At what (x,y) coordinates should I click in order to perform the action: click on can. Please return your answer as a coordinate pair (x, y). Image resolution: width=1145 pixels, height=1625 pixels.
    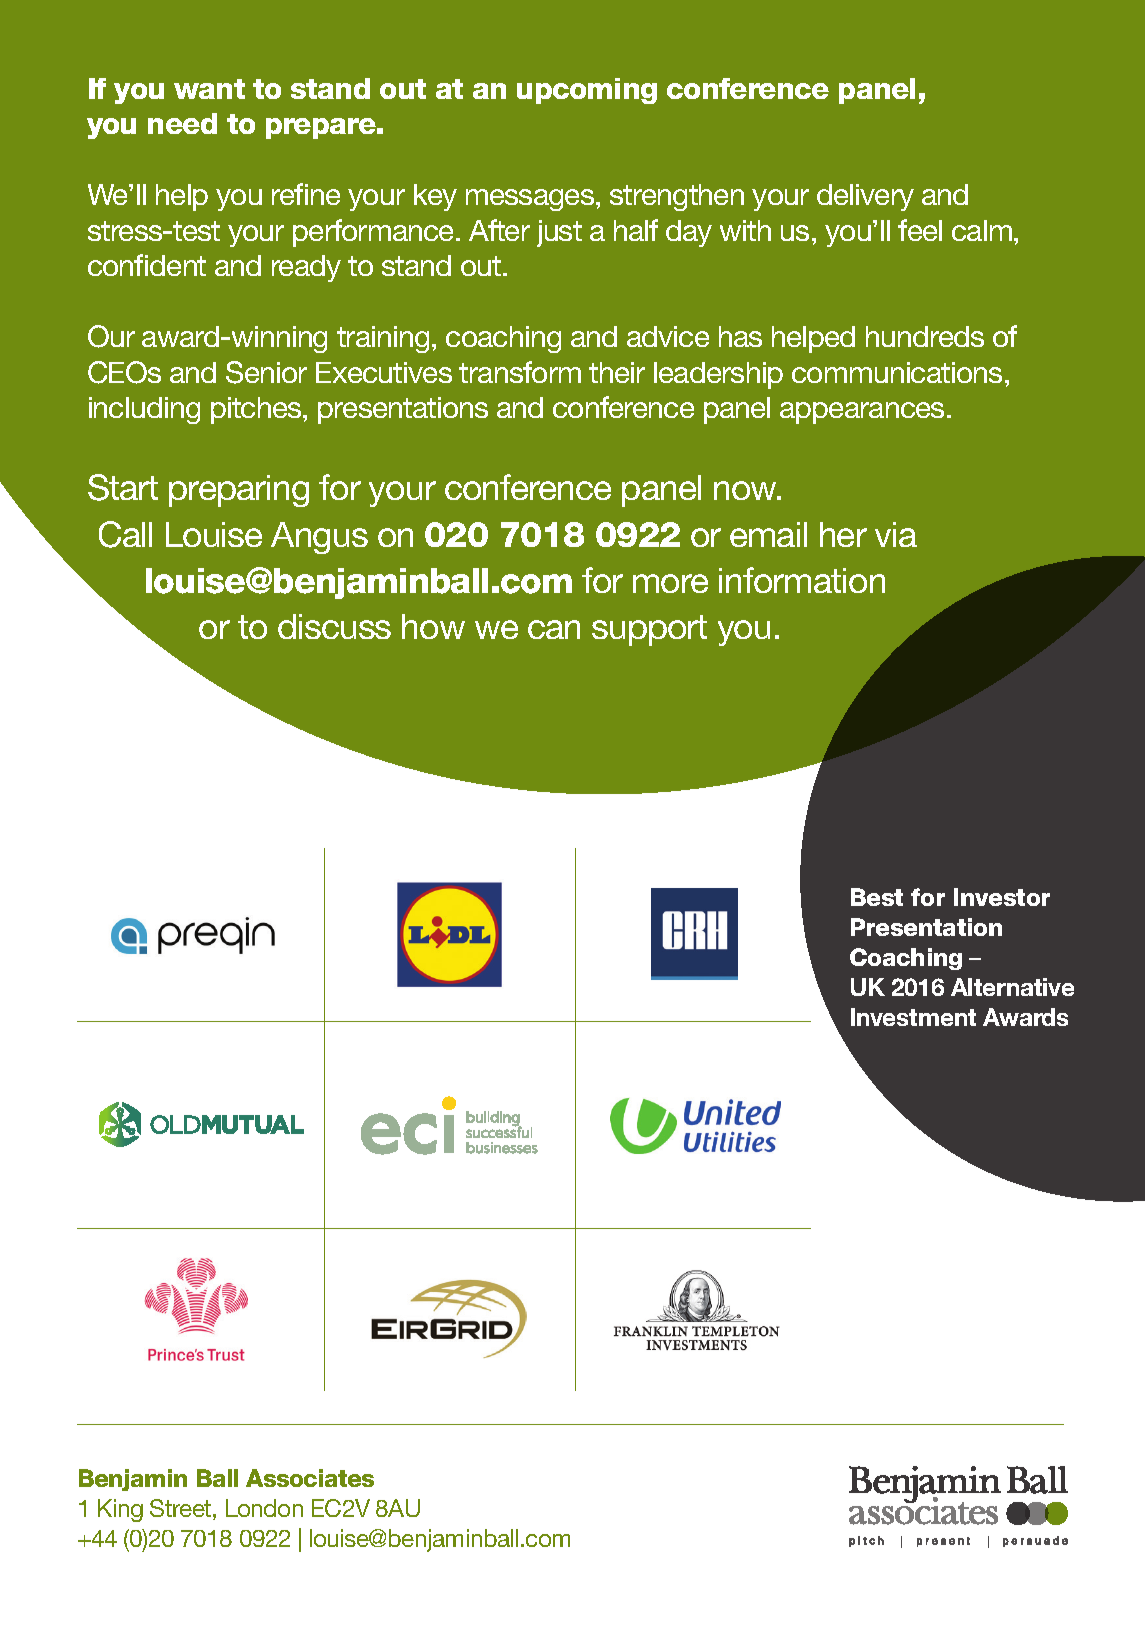
    Looking at the image, I should click on (554, 629).
